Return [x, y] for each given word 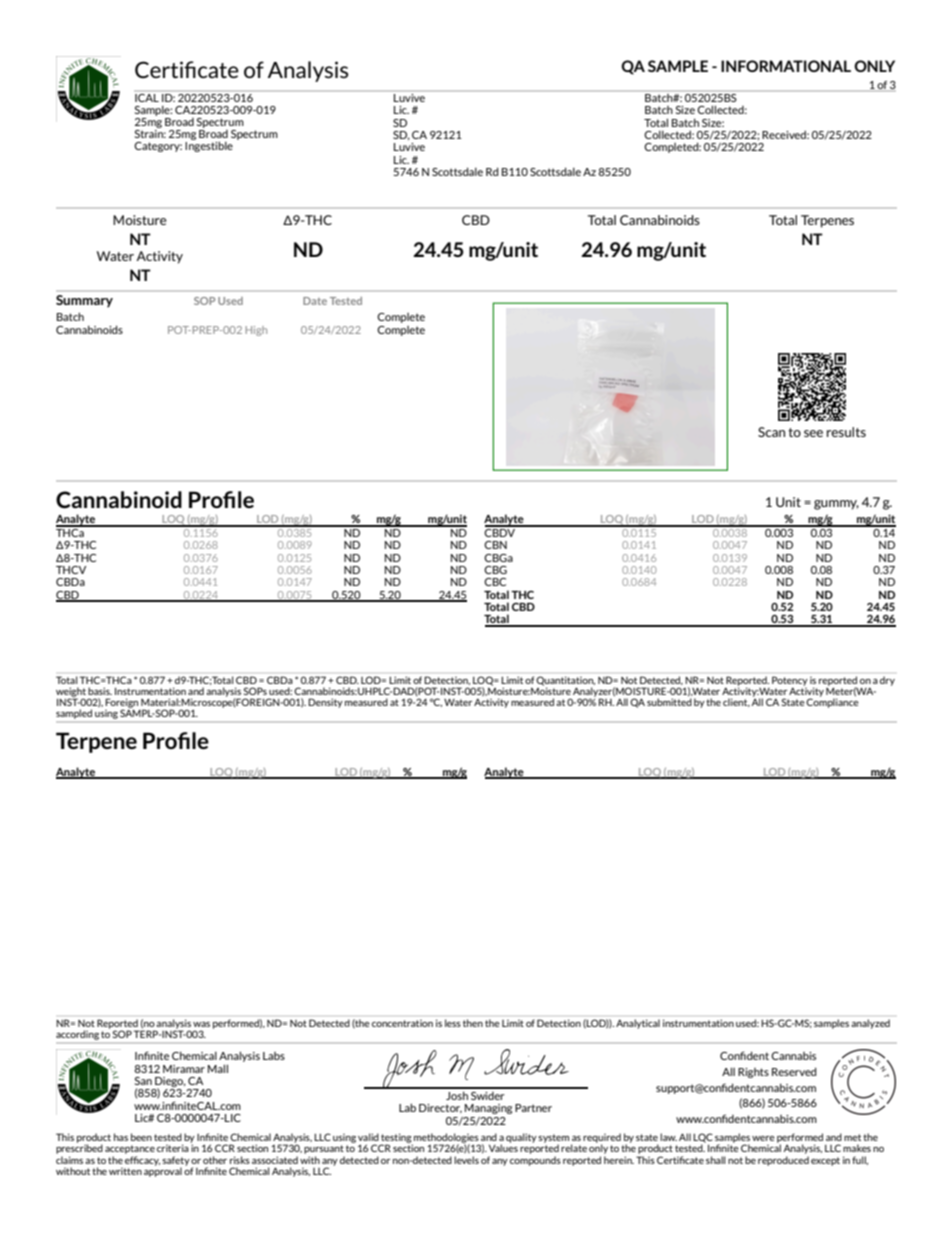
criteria [174, 1147]
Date [315, 301]
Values [503, 1147]
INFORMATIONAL [786, 66]
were [763, 1138]
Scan [771, 432]
